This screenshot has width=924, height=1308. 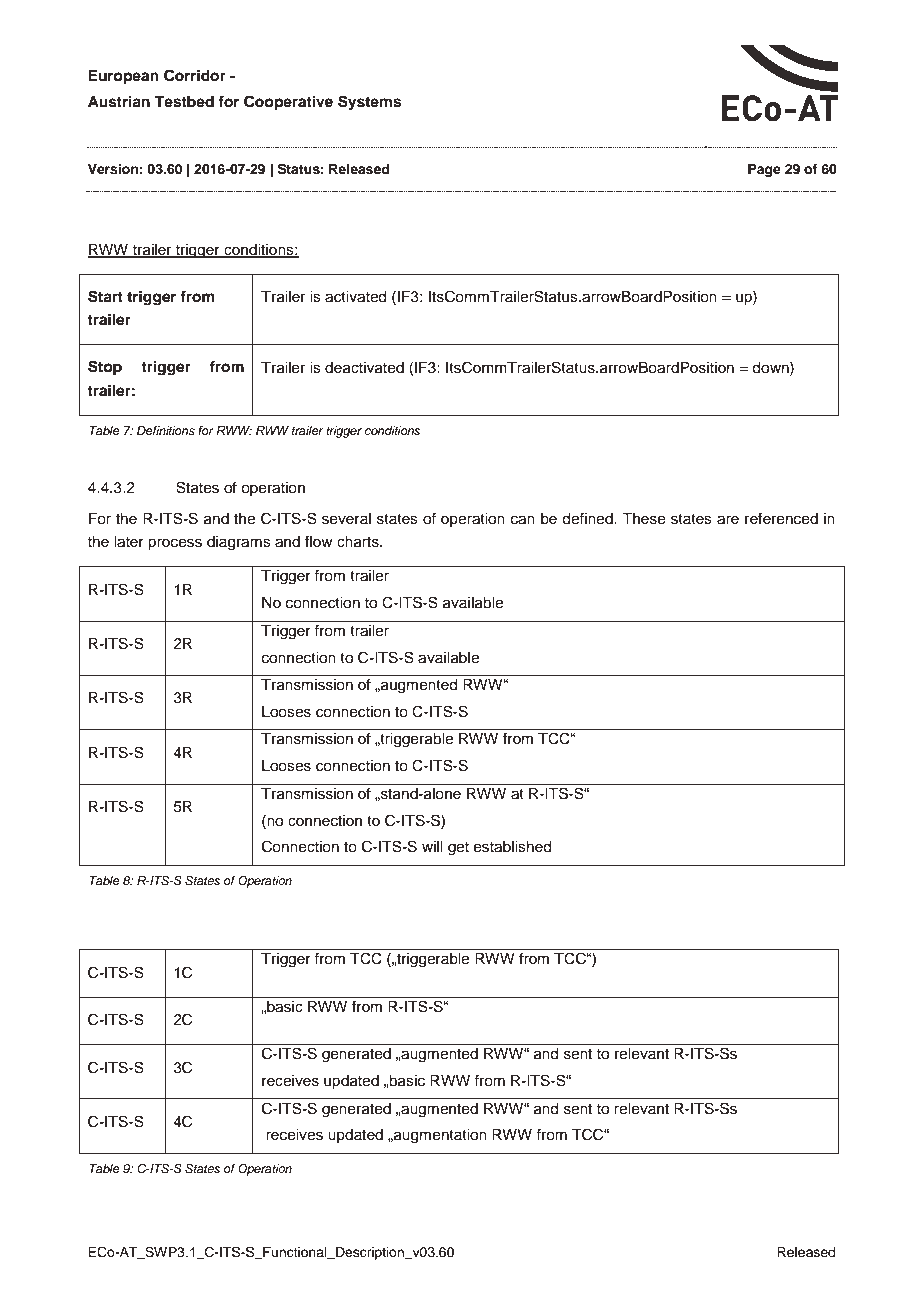 I want to click on Page, so click(x=764, y=170).
